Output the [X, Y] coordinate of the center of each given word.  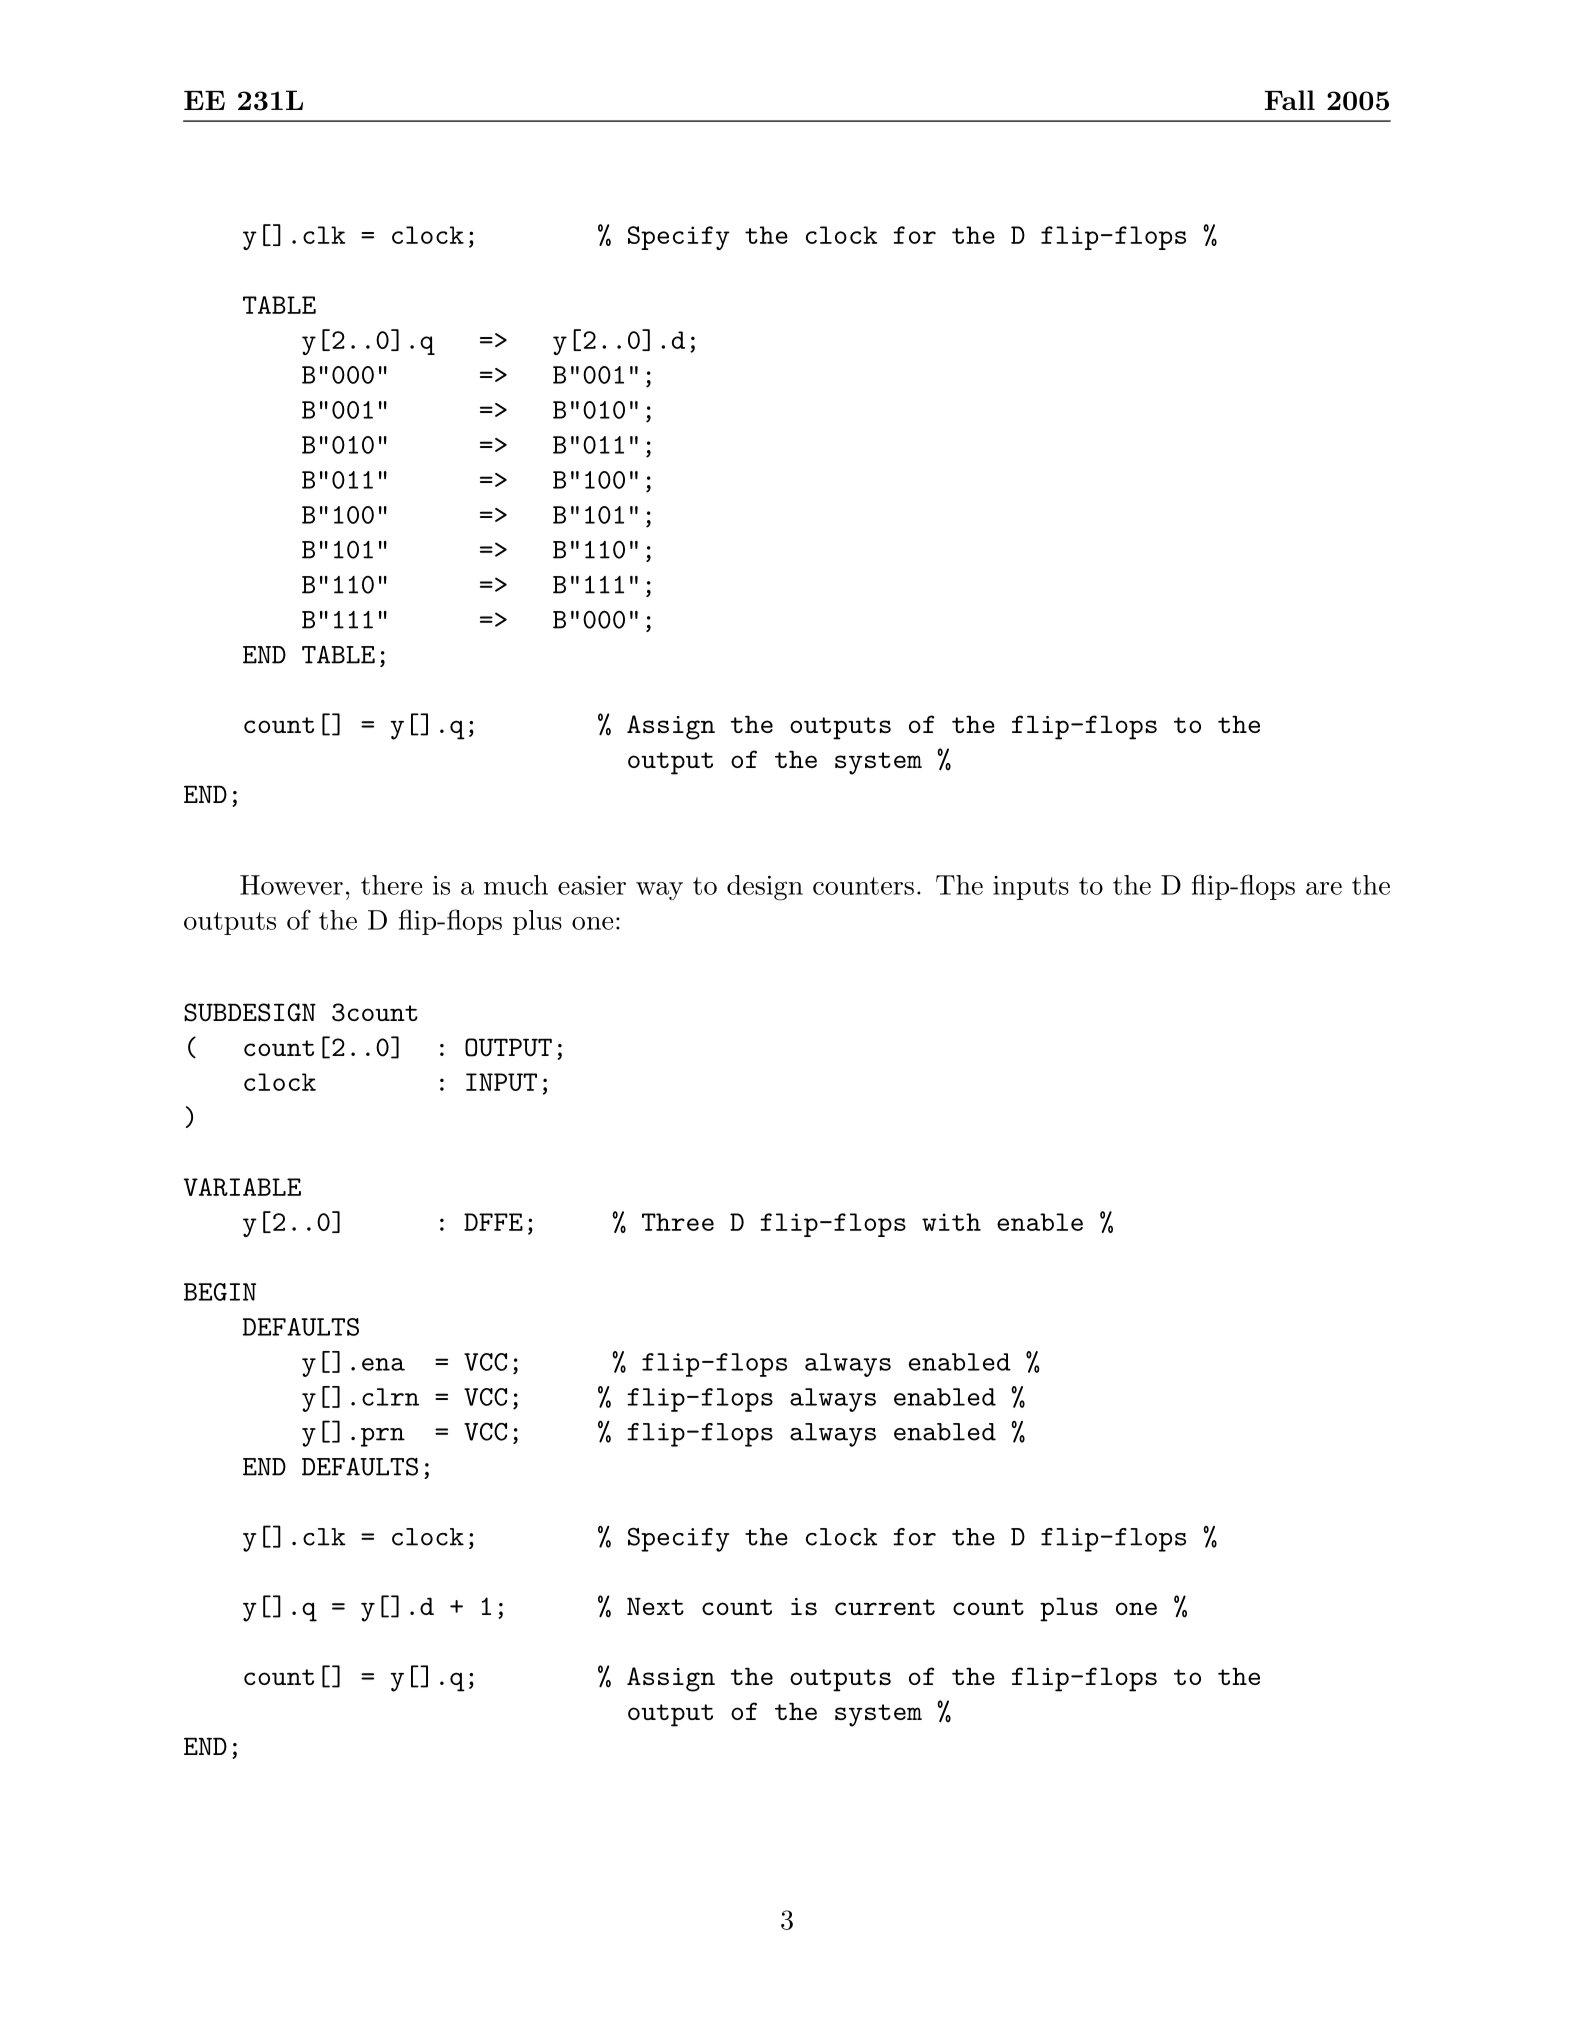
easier [592, 885]
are [1324, 888]
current [885, 1607]
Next [655, 1606]
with [951, 1222]
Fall [1290, 100]
